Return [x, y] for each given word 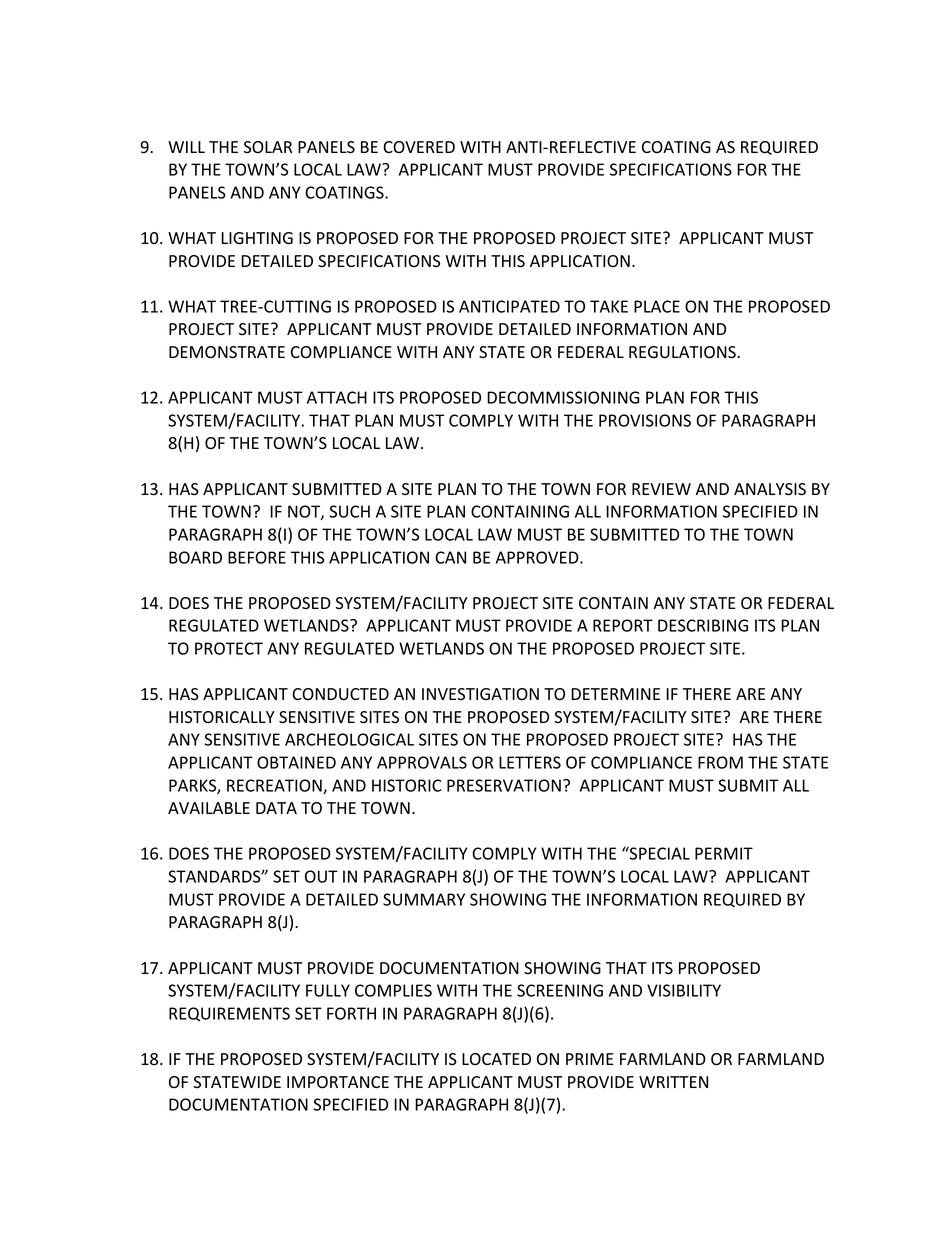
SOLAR [268, 147]
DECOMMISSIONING [563, 397]
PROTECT [229, 648]
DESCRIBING [703, 625]
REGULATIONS [682, 352]
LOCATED [496, 1059]
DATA [276, 808]
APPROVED [537, 557]
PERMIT [724, 853]
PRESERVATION [504, 785]
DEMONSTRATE [227, 352]
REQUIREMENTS [229, 1014]
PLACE [657, 306]
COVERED [419, 147]
